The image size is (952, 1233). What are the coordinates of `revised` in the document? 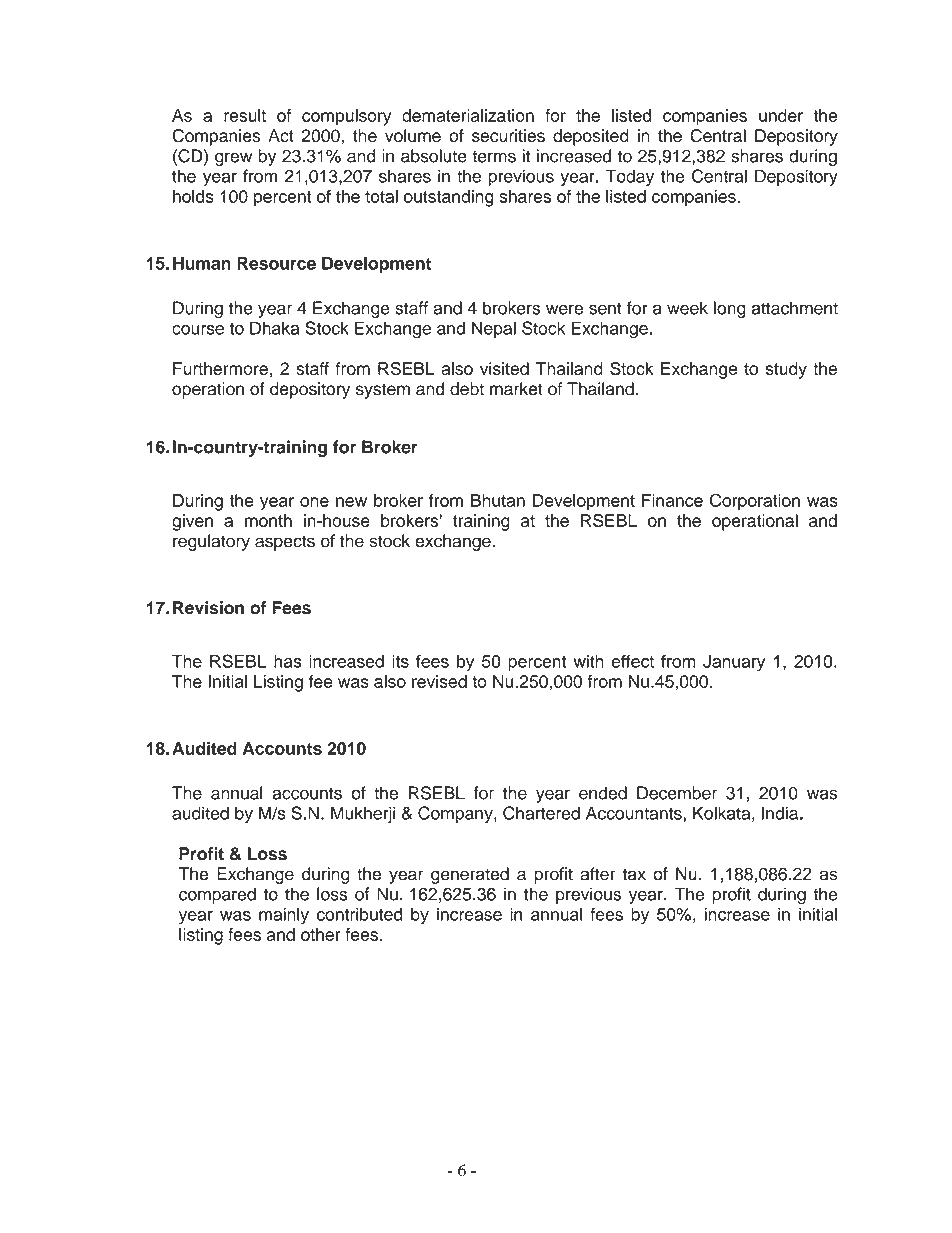 It's located at (439, 681).
